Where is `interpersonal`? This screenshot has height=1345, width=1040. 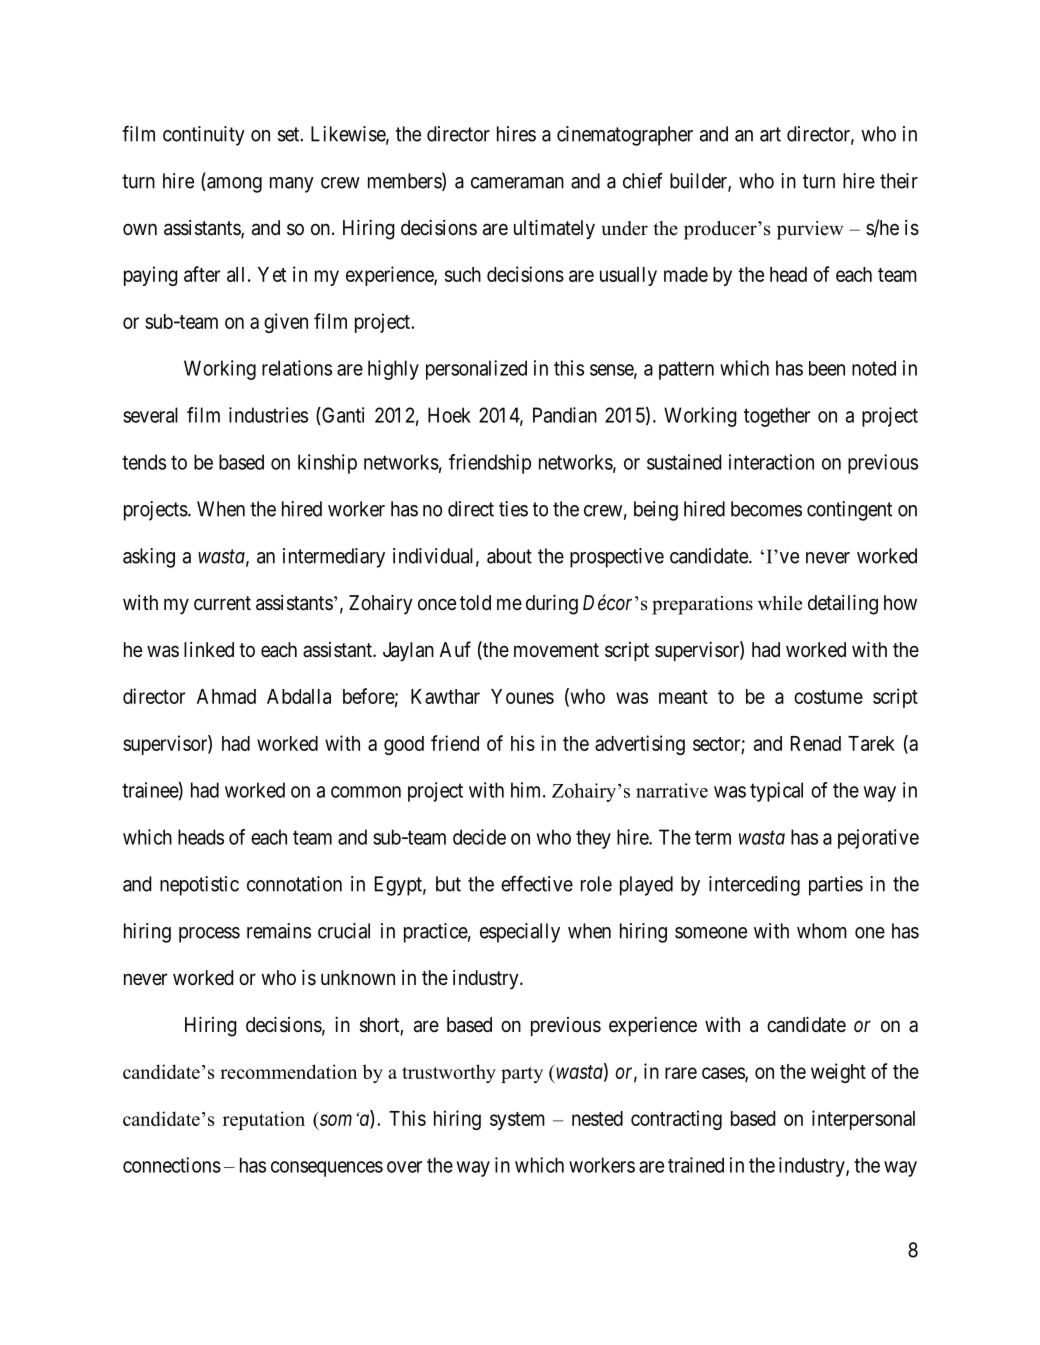 interpersonal is located at coordinates (863, 1120).
